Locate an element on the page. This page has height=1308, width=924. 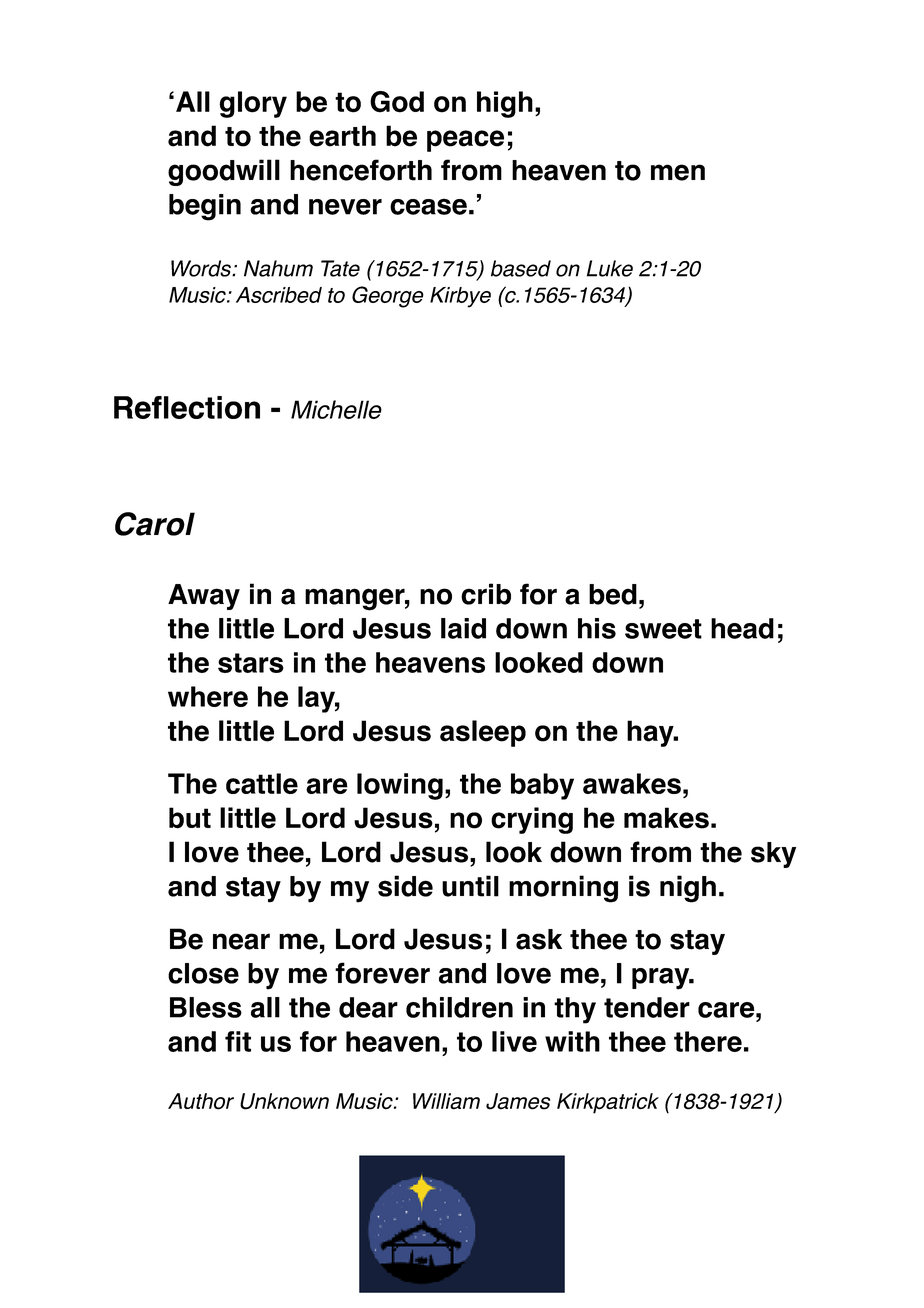
head is located at coordinates (742, 628).
